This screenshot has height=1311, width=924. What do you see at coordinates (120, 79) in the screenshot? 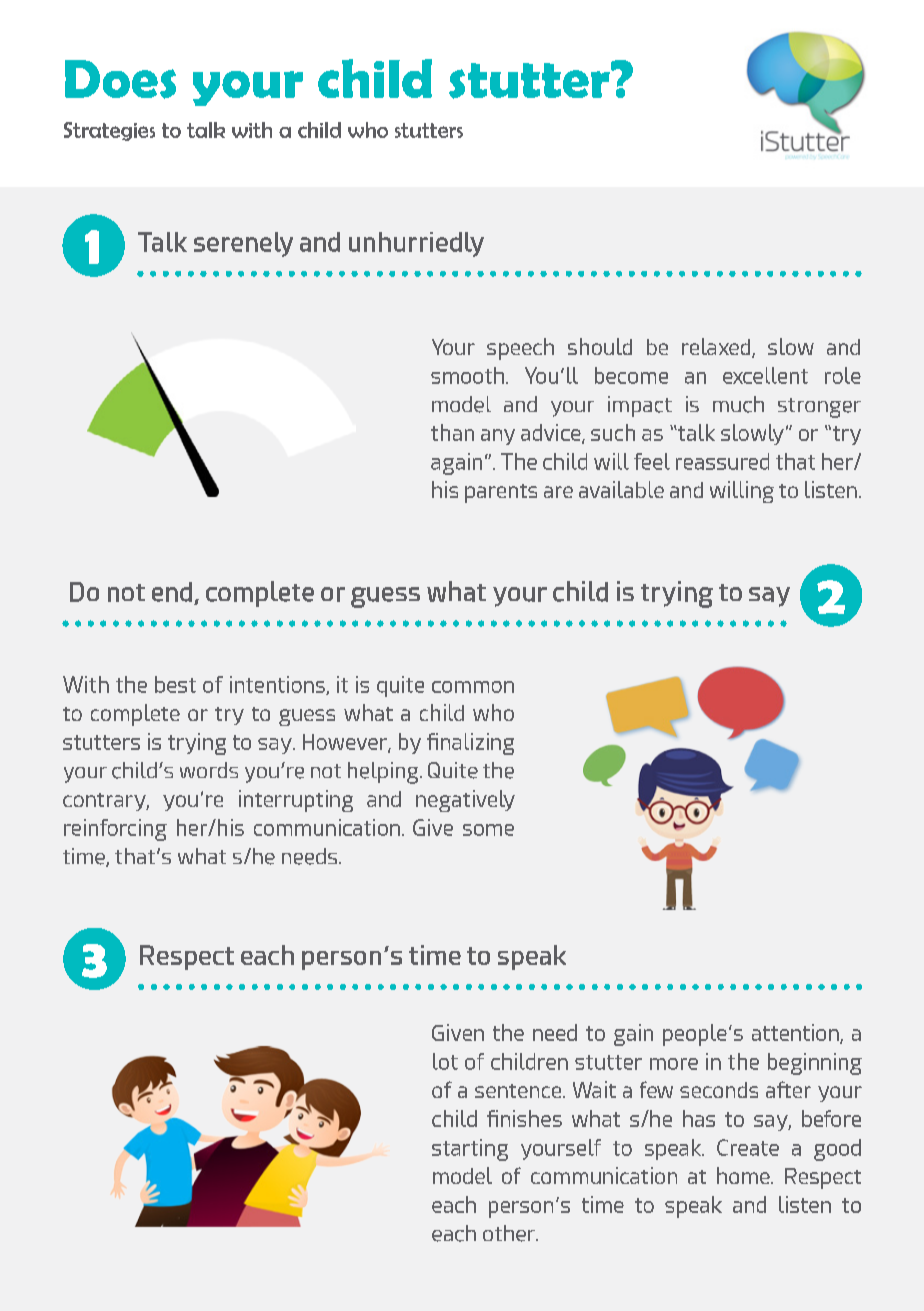
I see `Does` at bounding box center [120, 79].
